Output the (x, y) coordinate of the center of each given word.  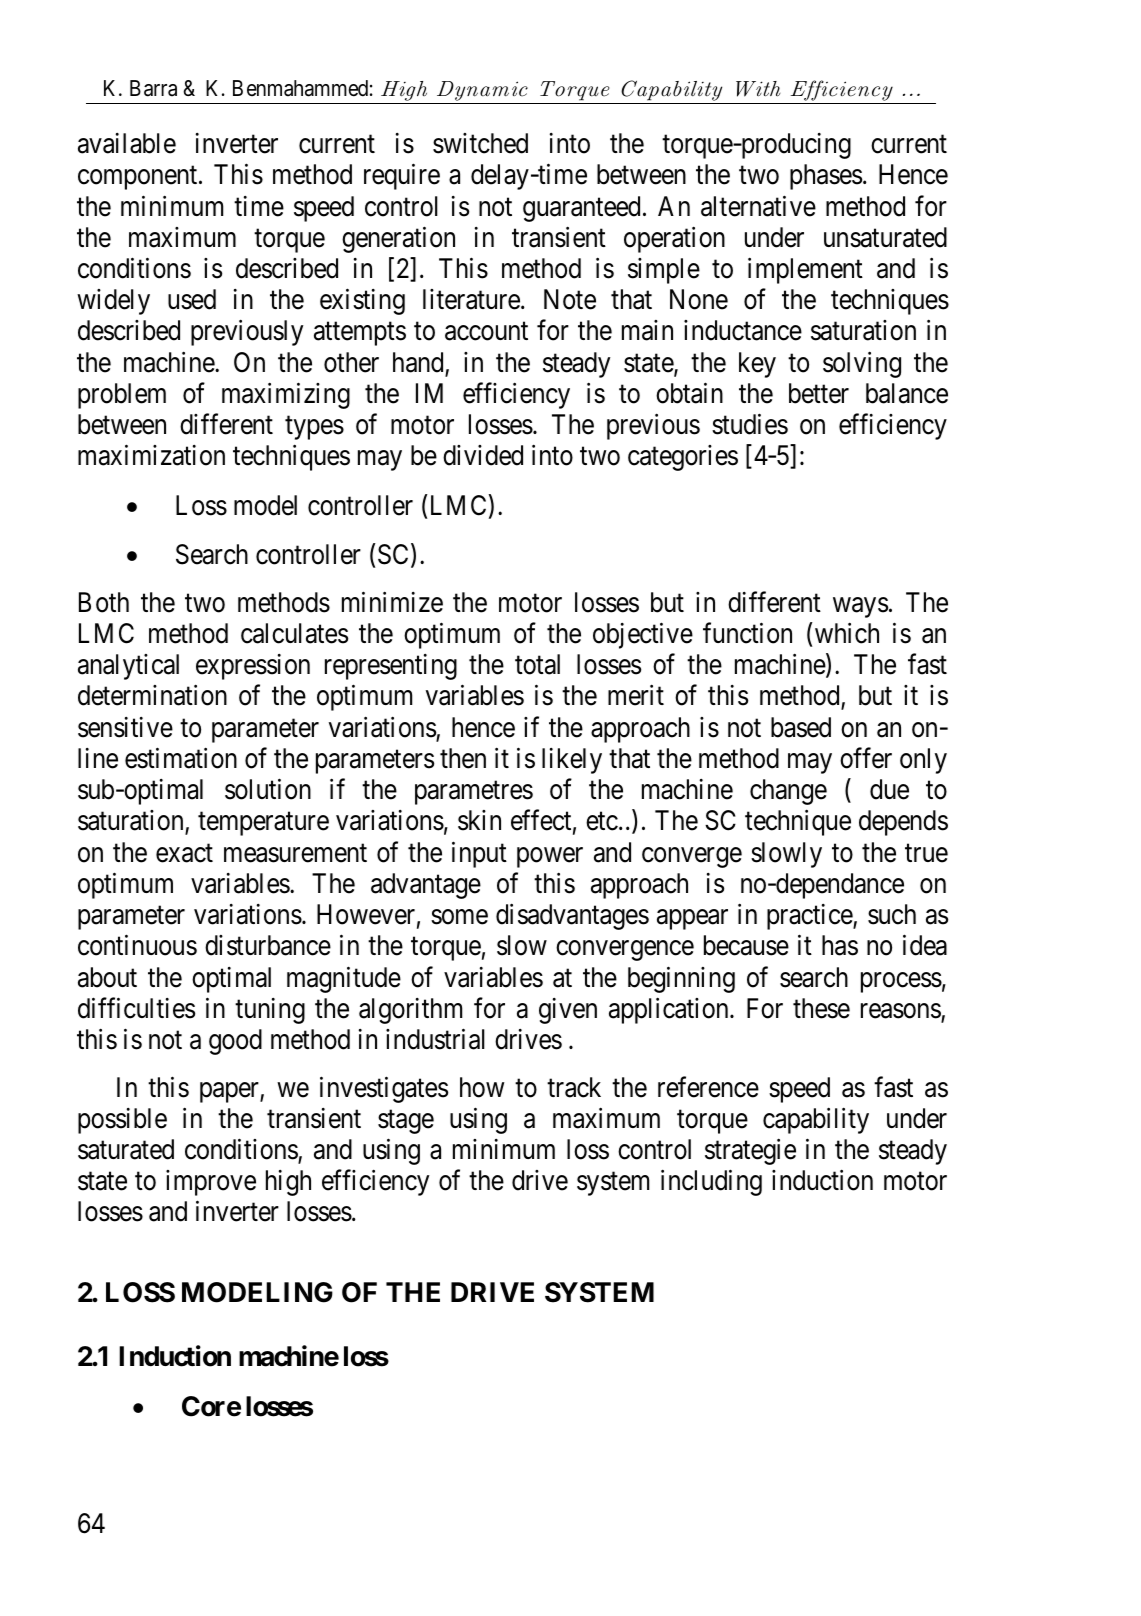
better (819, 393)
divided (483, 455)
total (537, 664)
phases (826, 177)
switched (480, 143)
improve (211, 1183)
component (139, 178)
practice (810, 917)
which (845, 633)
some (459, 917)
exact (184, 853)
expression (253, 667)
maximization (151, 455)
